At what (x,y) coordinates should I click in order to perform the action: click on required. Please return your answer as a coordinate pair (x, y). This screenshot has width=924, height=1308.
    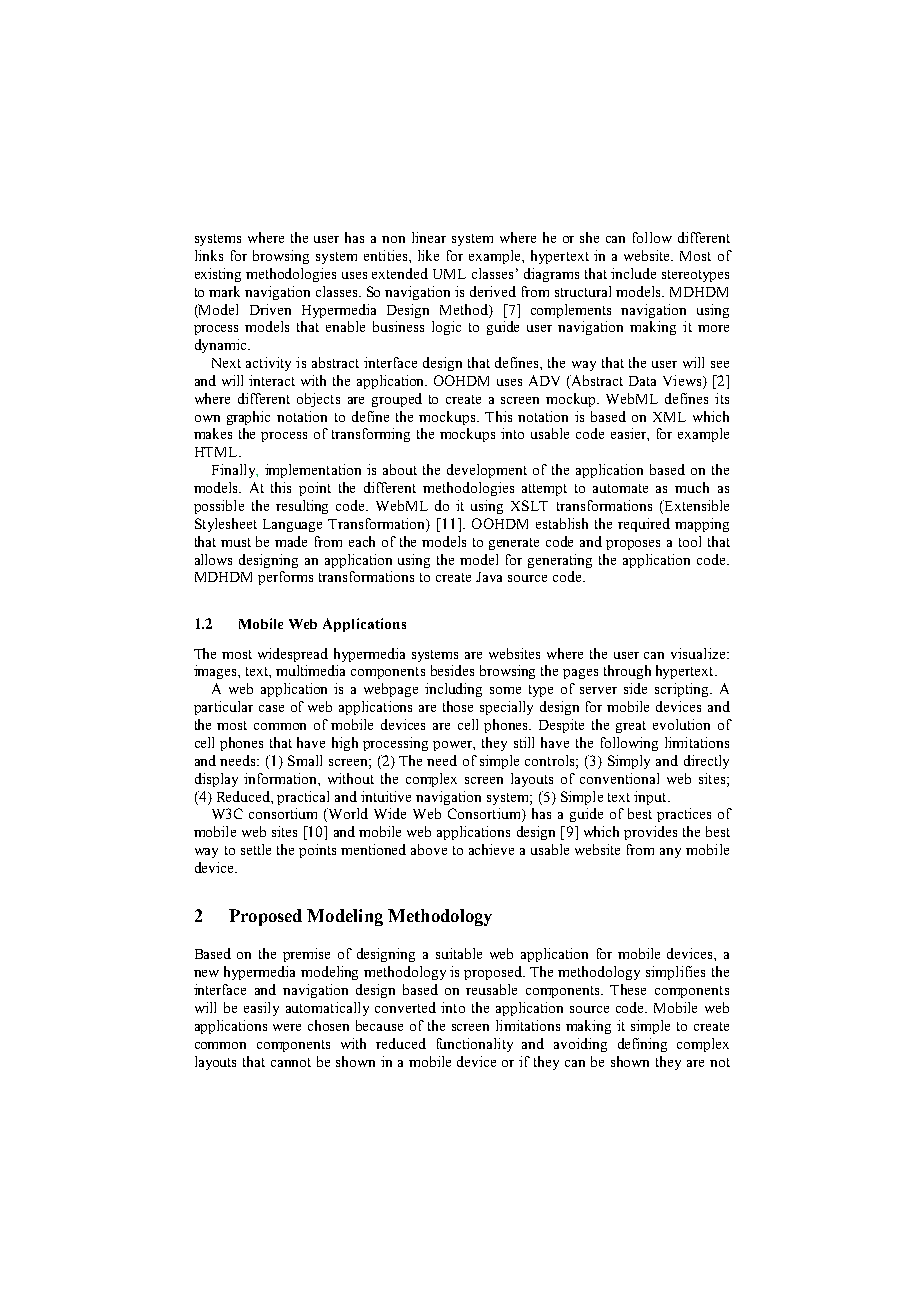
    Looking at the image, I should click on (644, 525).
